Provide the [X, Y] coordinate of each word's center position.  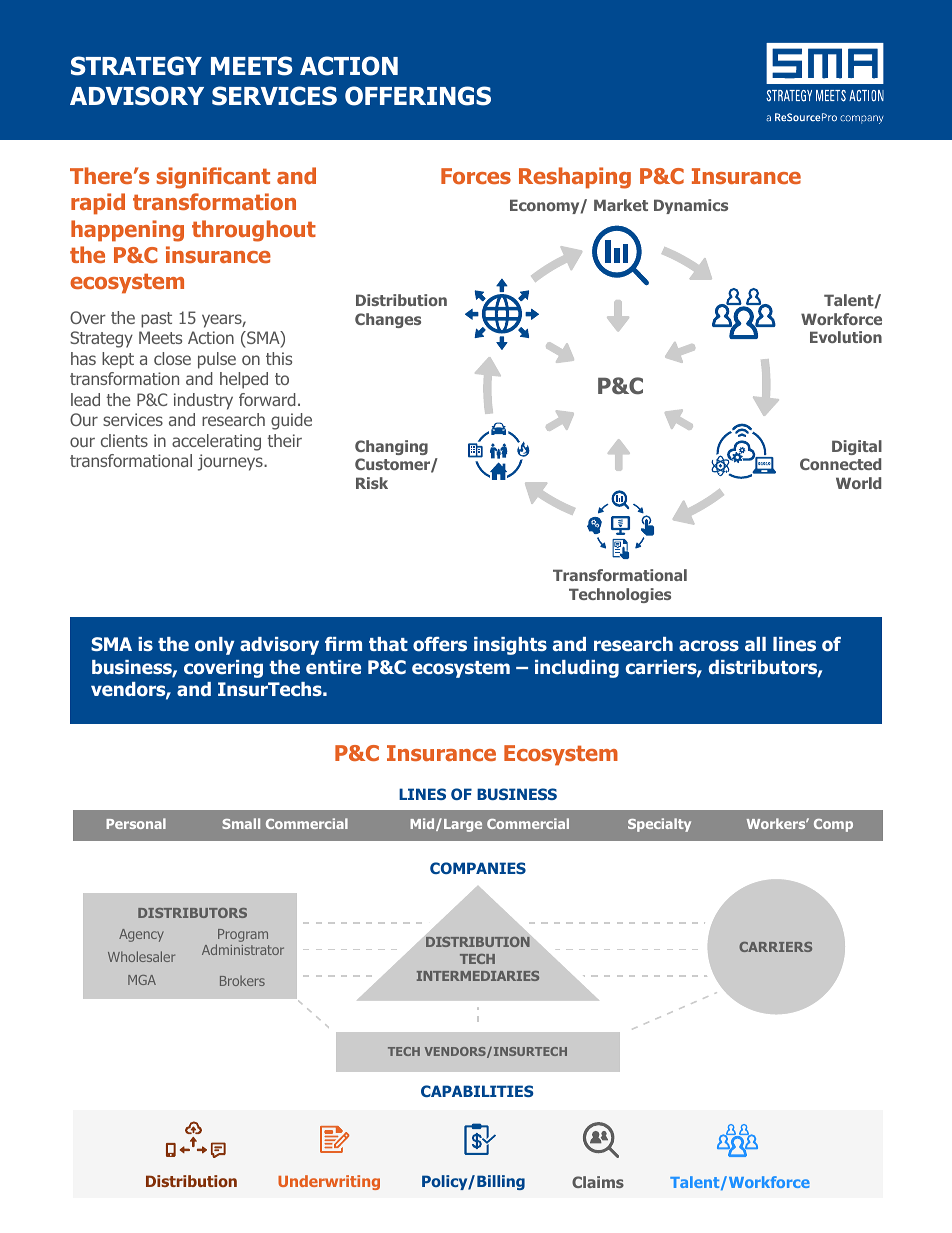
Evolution [846, 337]
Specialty [659, 825]
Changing [391, 447]
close [172, 358]
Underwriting [329, 1182]
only [214, 646]
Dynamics [691, 206]
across [709, 646]
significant [213, 178]
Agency [141, 935]
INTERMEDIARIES [478, 976]
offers [440, 644]
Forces [476, 176]
